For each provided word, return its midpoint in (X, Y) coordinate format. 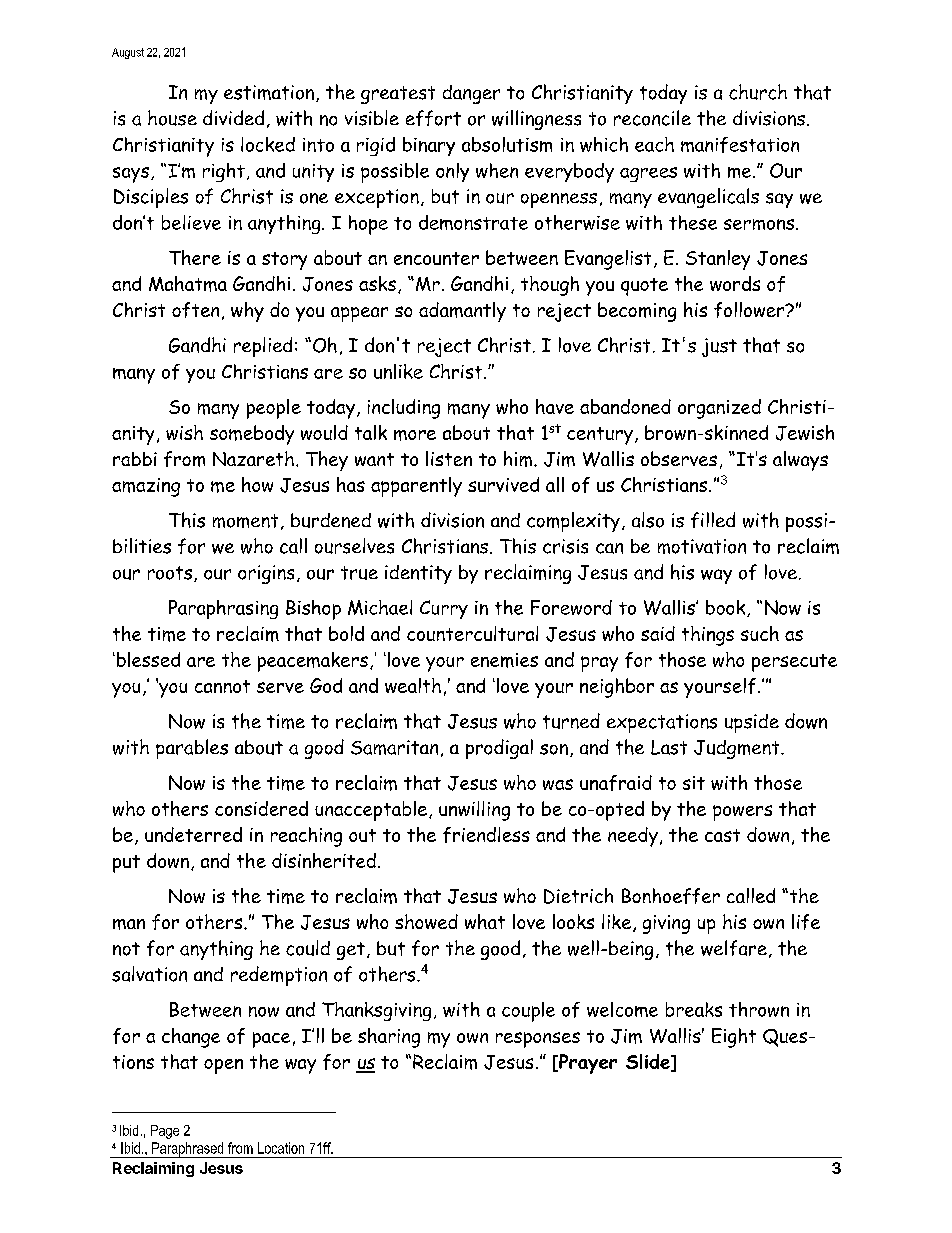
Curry (444, 609)
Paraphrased (188, 1150)
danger (471, 94)
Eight (734, 1038)
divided (233, 117)
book (727, 608)
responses (538, 1040)
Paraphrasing (223, 609)
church (758, 92)
